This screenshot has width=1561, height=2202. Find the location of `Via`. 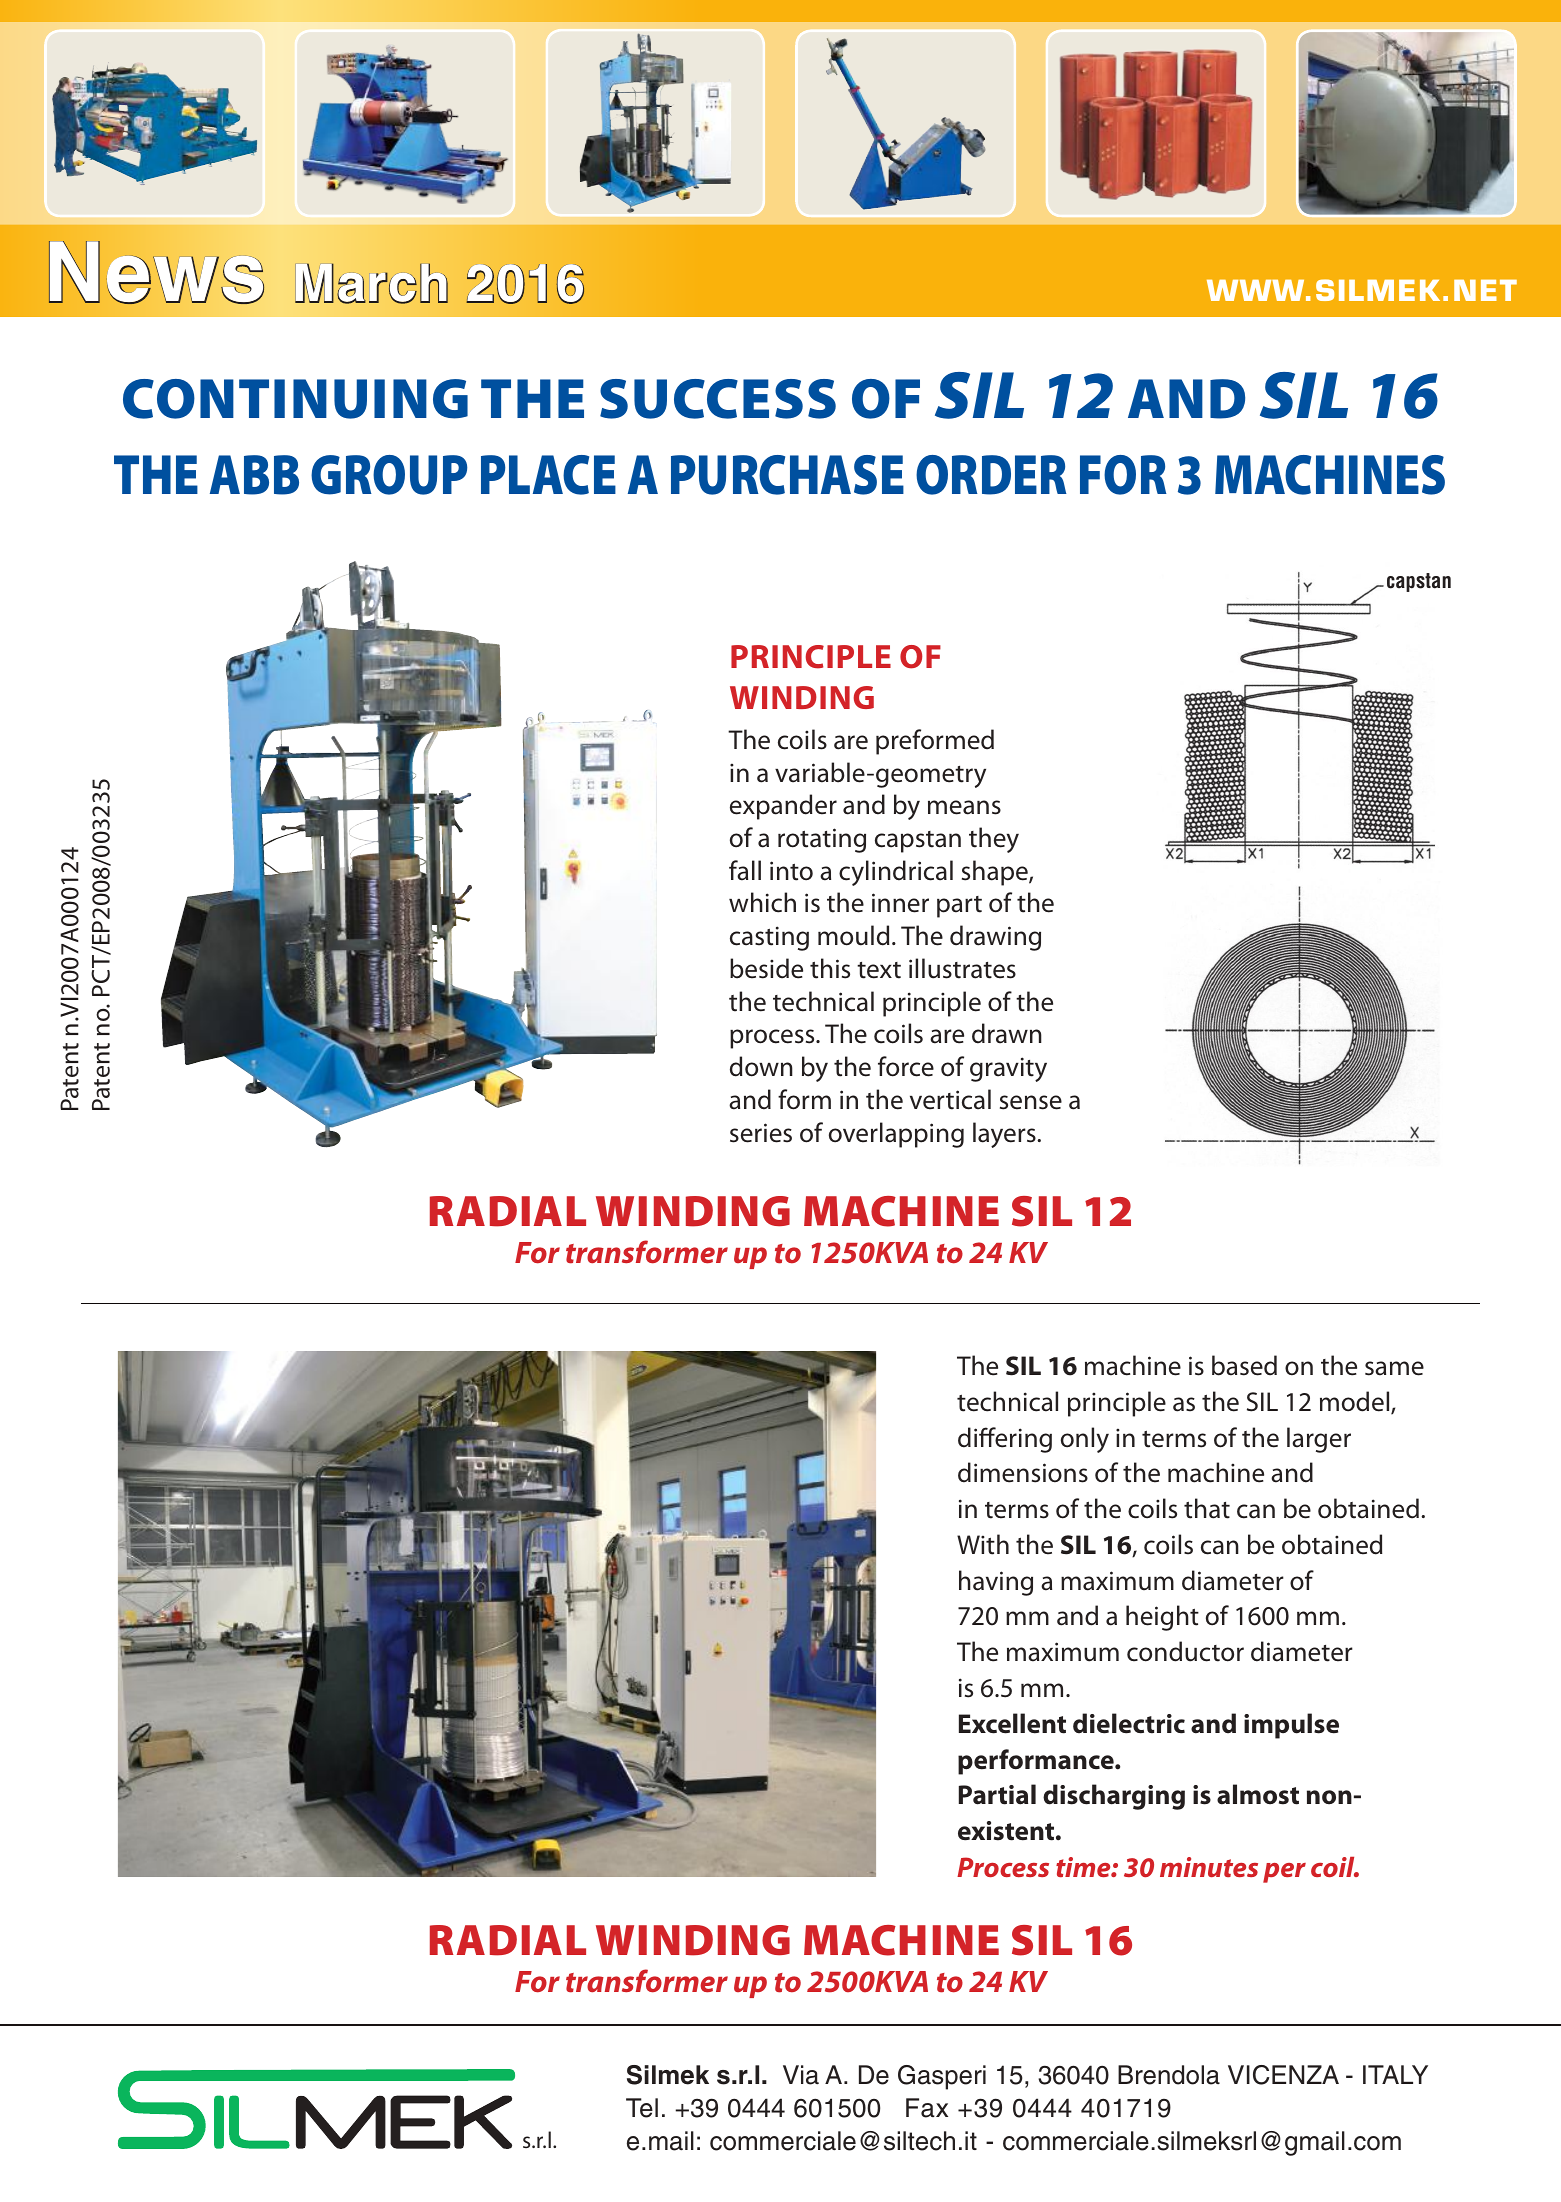

Via is located at coordinates (801, 2075).
